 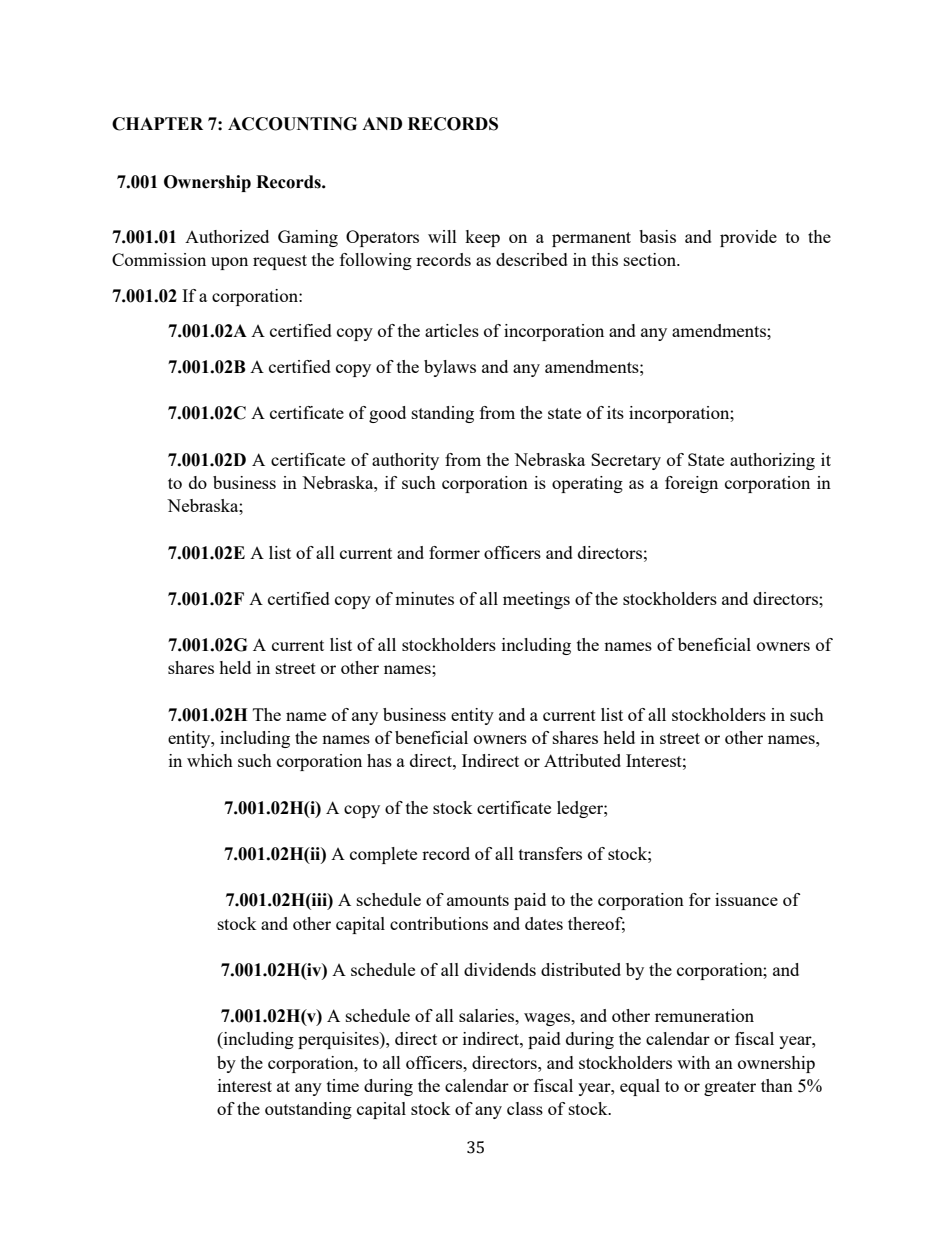 I want to click on time, so click(x=343, y=1085).
